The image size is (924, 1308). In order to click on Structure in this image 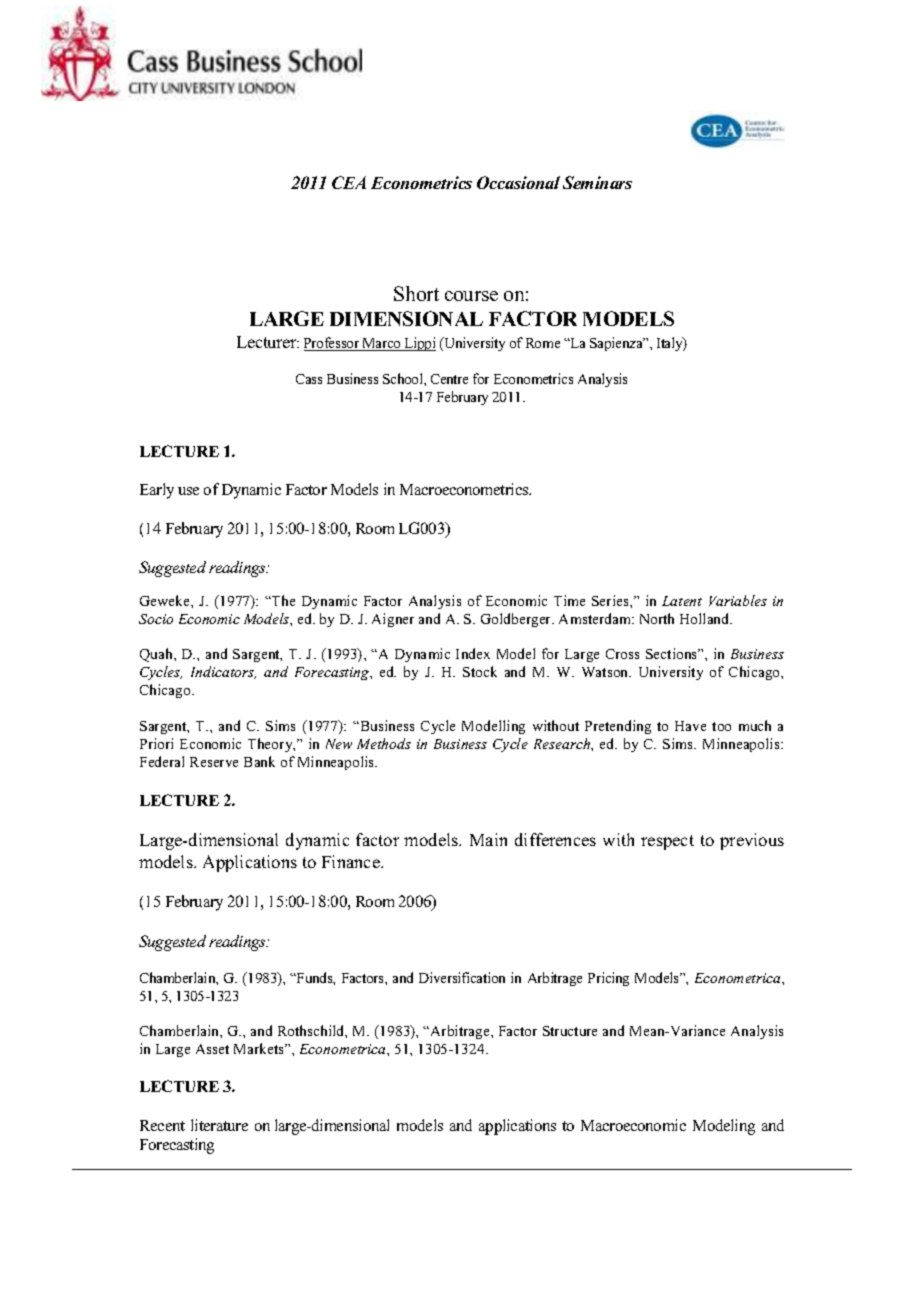, I will do `click(570, 1031)`.
